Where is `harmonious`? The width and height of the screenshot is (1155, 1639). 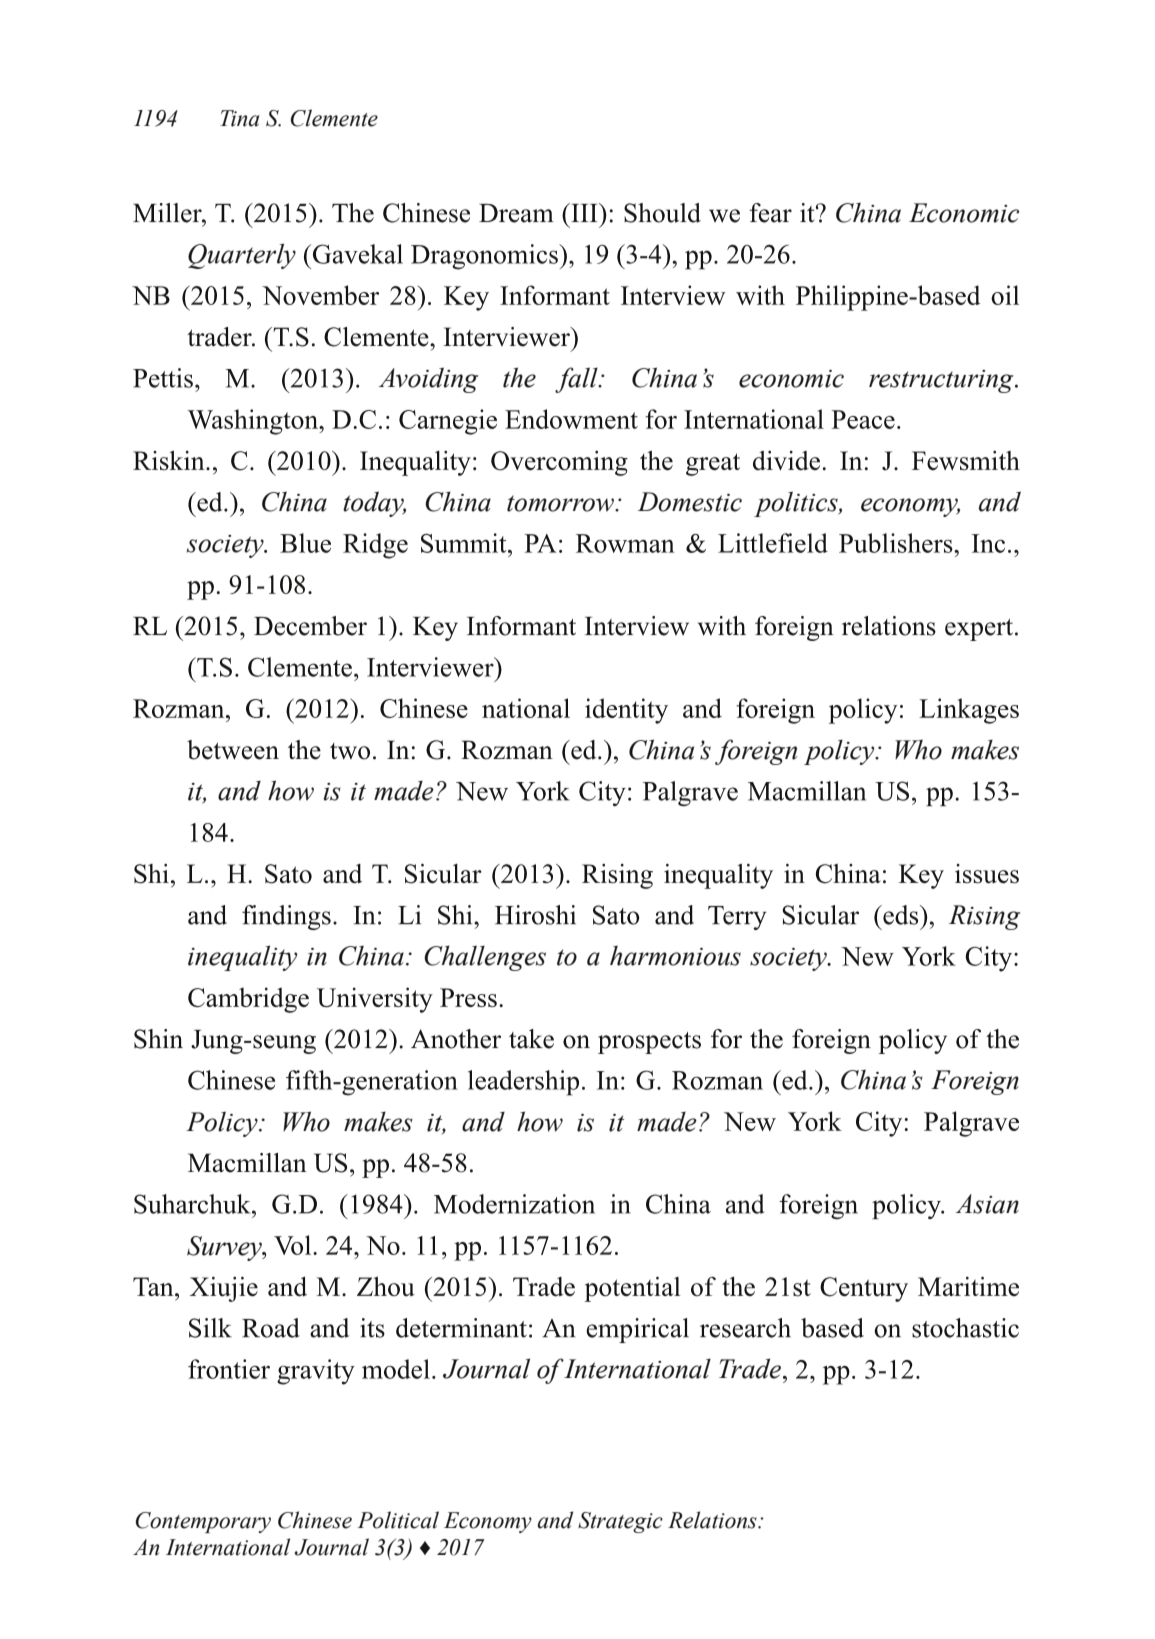 harmonious is located at coordinates (675, 955).
